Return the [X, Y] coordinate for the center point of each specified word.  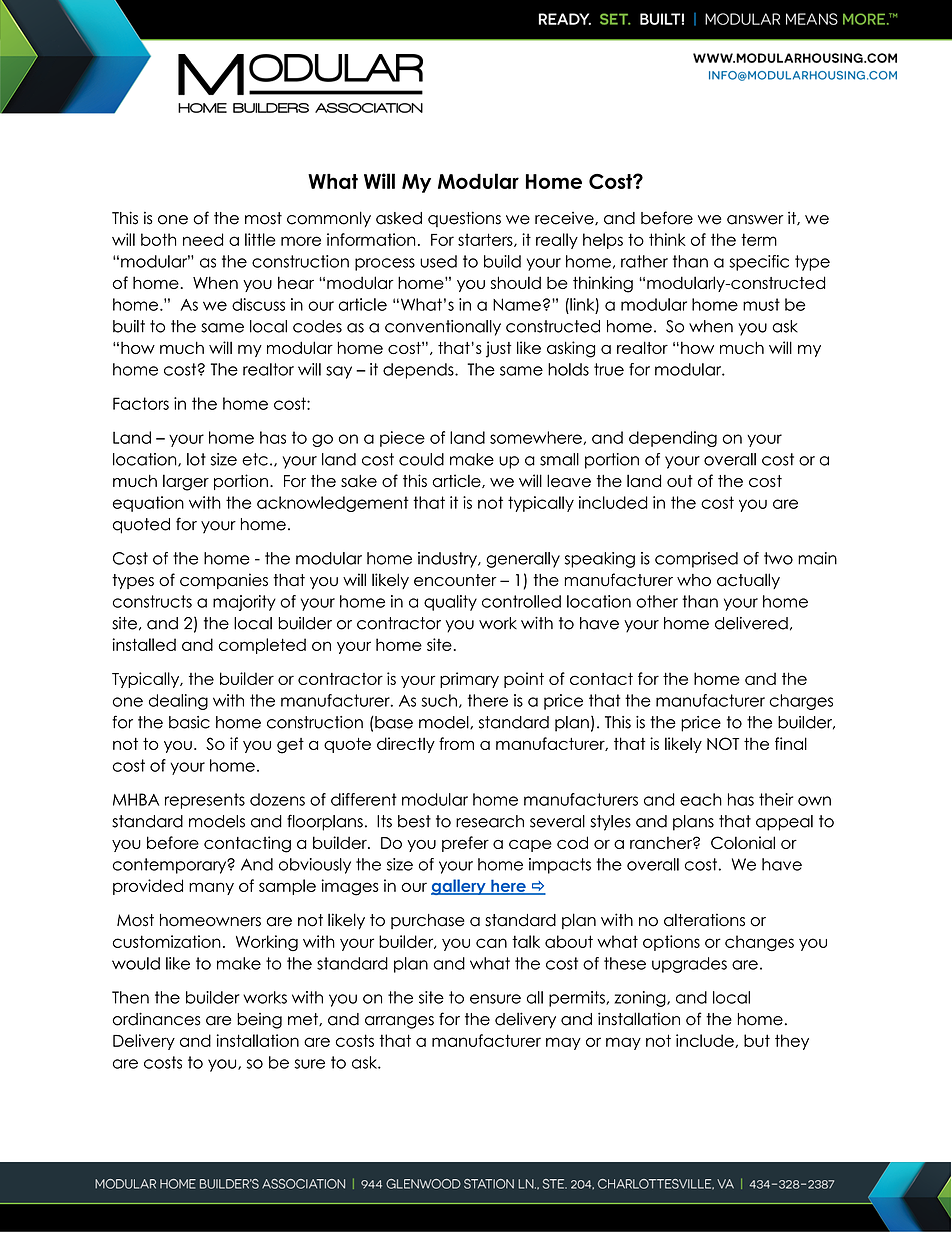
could [421, 459]
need [203, 239]
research [490, 821]
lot [196, 459]
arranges [399, 1022]
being [259, 1021]
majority [244, 603]
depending [673, 439]
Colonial [743, 842]
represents [205, 801]
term [759, 239]
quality [450, 603]
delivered [751, 623]
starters [486, 240]
